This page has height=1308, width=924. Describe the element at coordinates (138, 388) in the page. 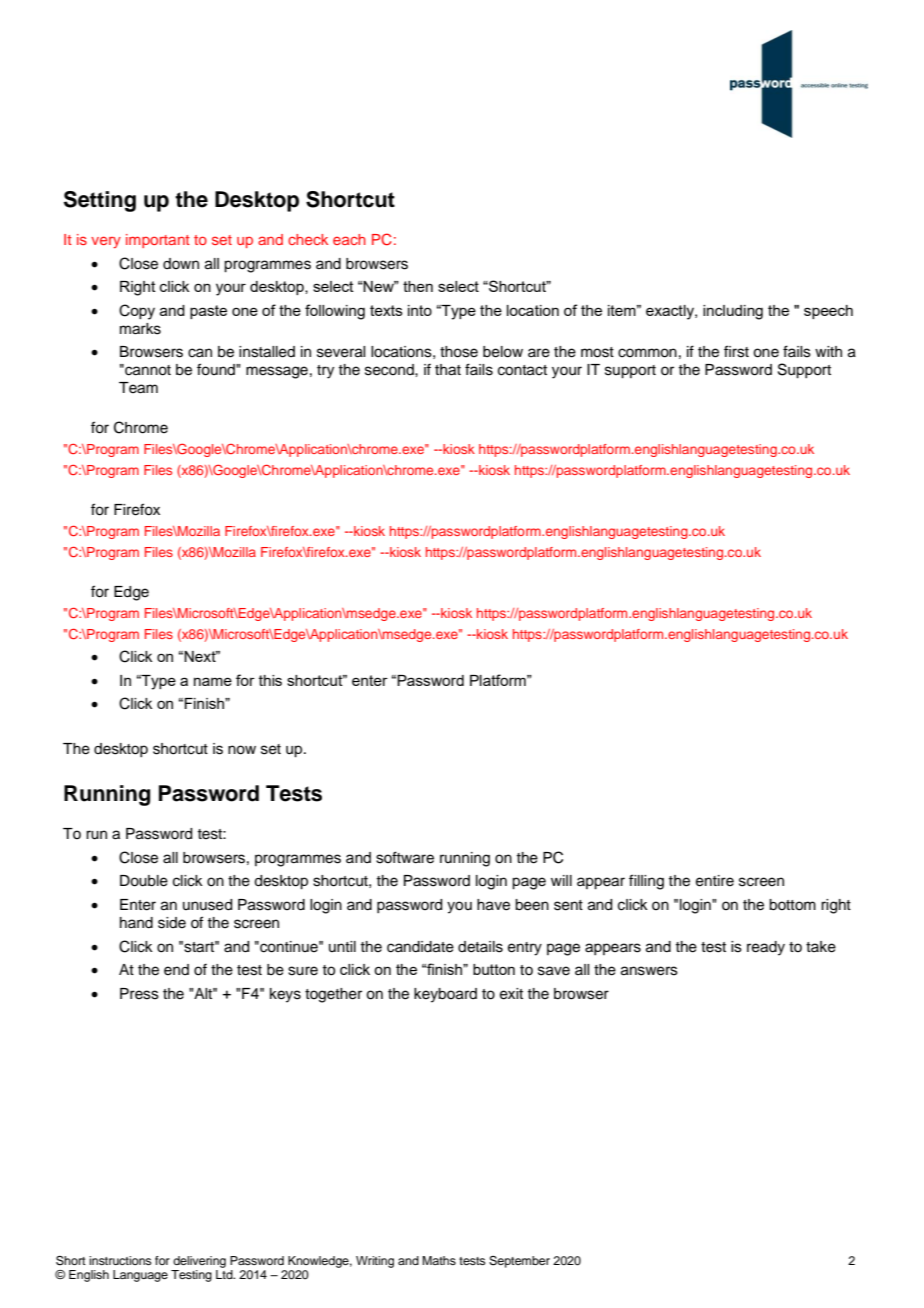

I see `Team` at that location.
